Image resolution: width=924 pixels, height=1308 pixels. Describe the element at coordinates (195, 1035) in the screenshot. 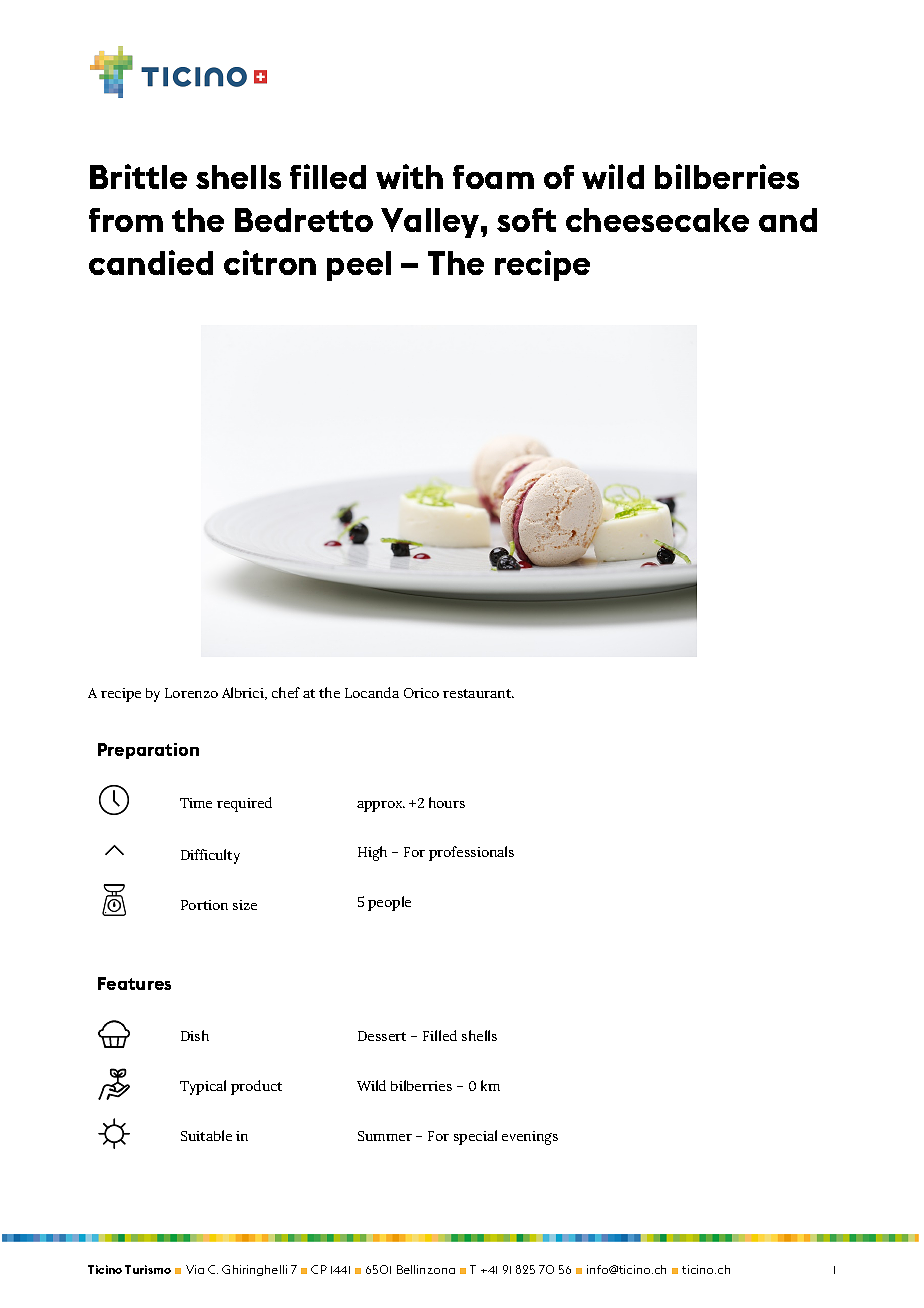

I see `Dish` at that location.
